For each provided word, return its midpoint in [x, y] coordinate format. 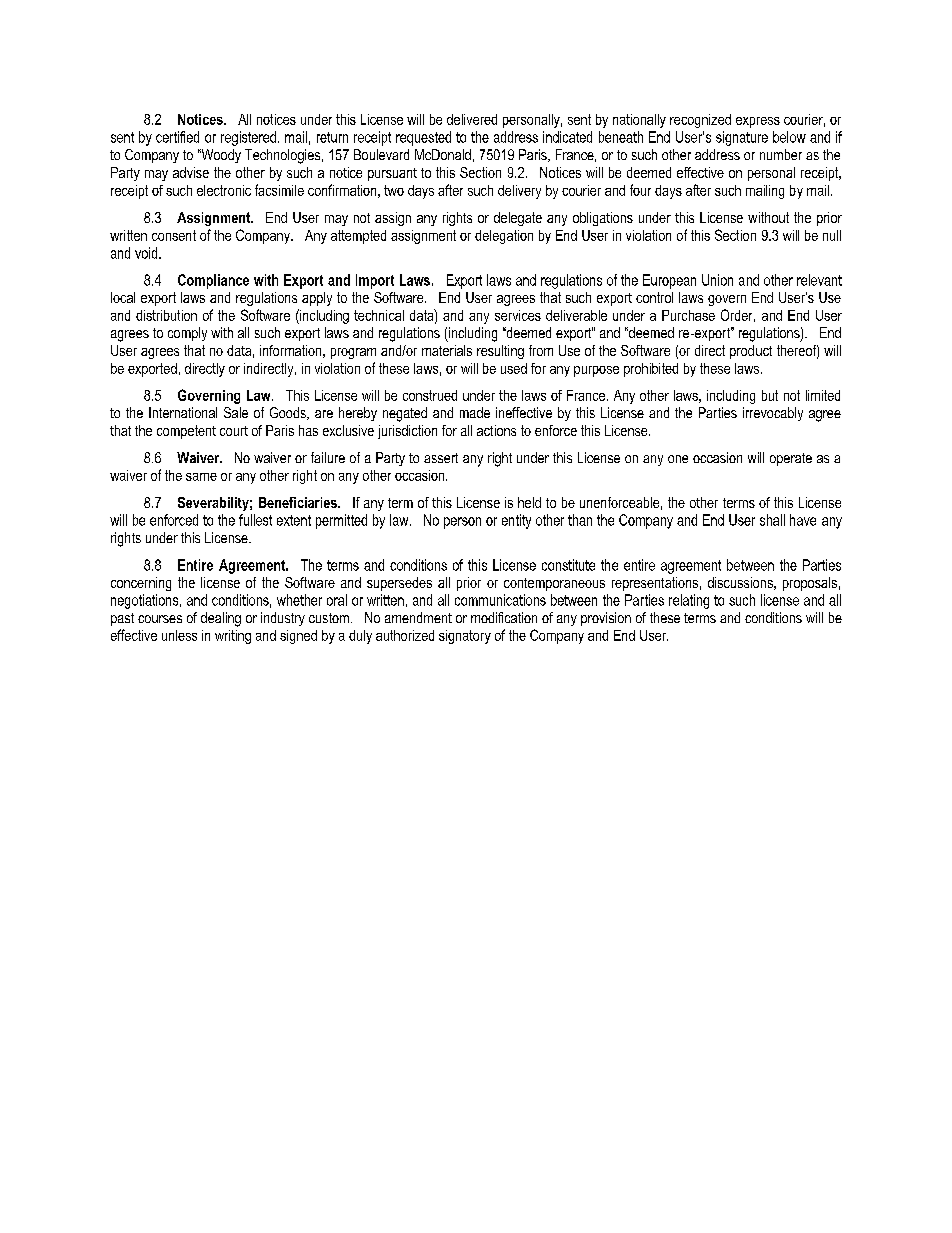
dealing [221, 619]
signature [742, 138]
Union [717, 280]
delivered [472, 119]
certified [177, 137]
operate [791, 459]
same [201, 477]
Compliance [213, 281]
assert [441, 458]
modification [504, 617]
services [518, 315]
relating [689, 601]
